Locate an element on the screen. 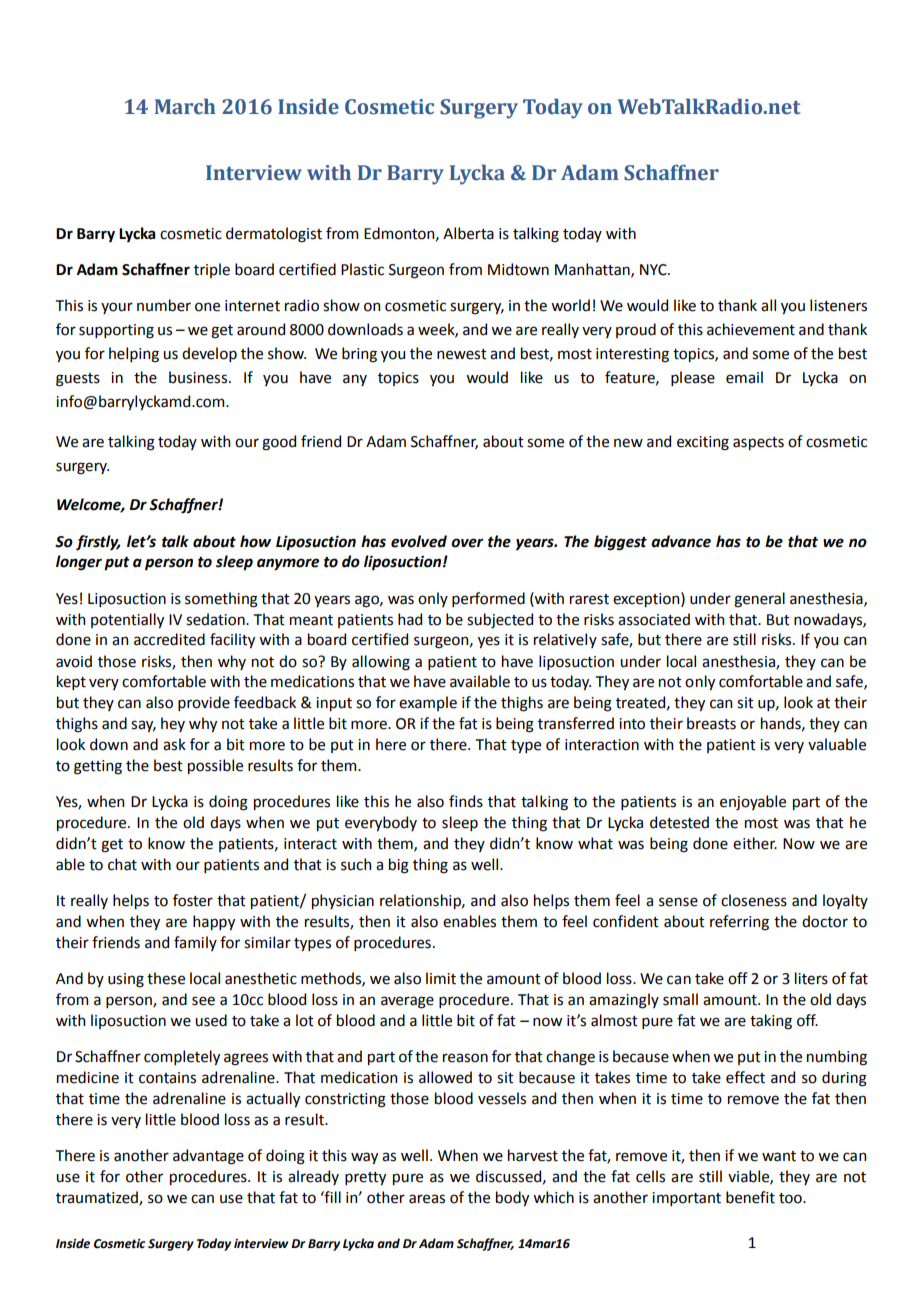 The height and width of the screenshot is (1307, 924). Alberta is located at coordinates (468, 233).
